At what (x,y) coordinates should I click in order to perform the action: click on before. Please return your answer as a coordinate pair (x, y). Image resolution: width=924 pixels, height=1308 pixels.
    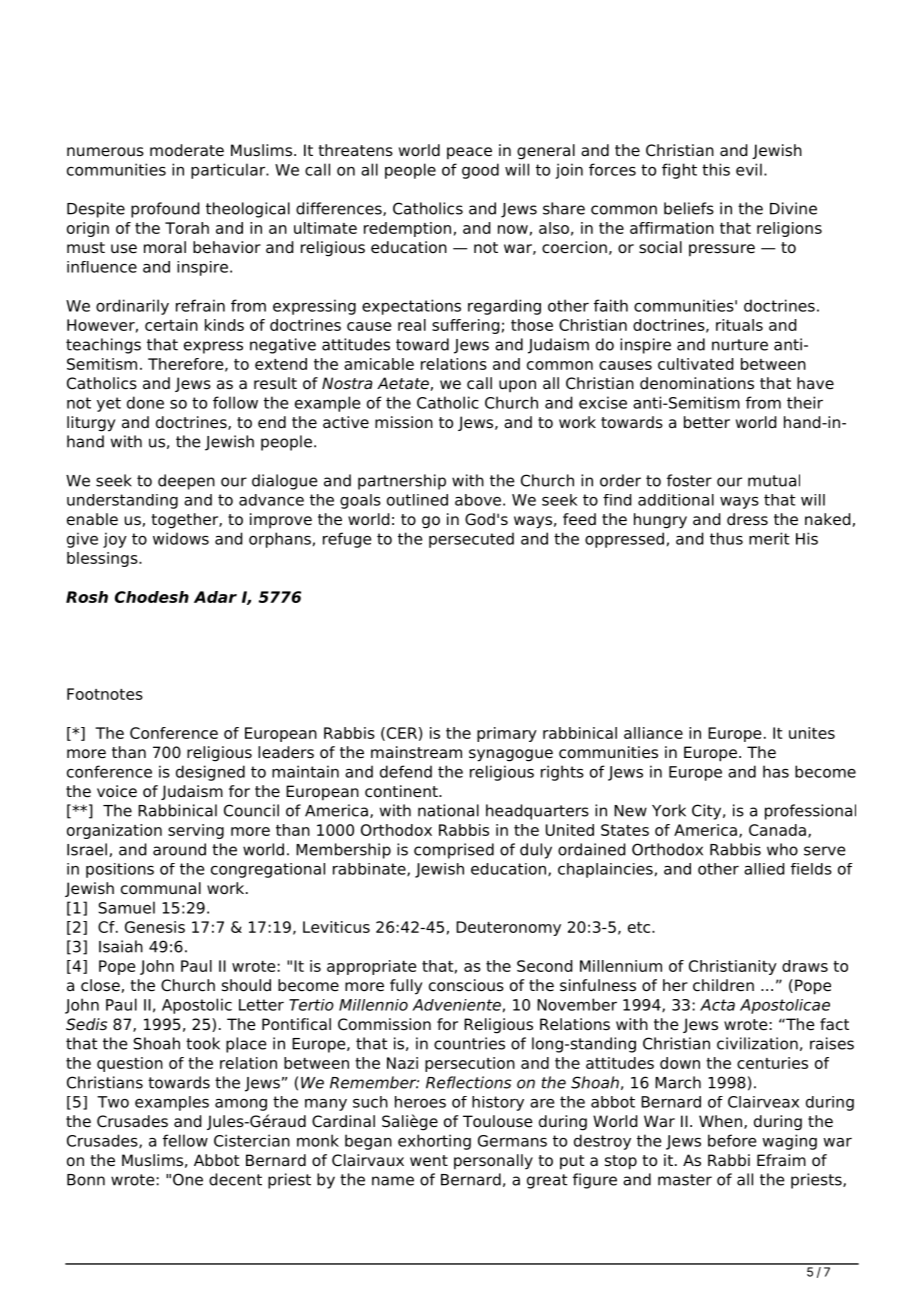
    Looking at the image, I should click on (732, 1140).
